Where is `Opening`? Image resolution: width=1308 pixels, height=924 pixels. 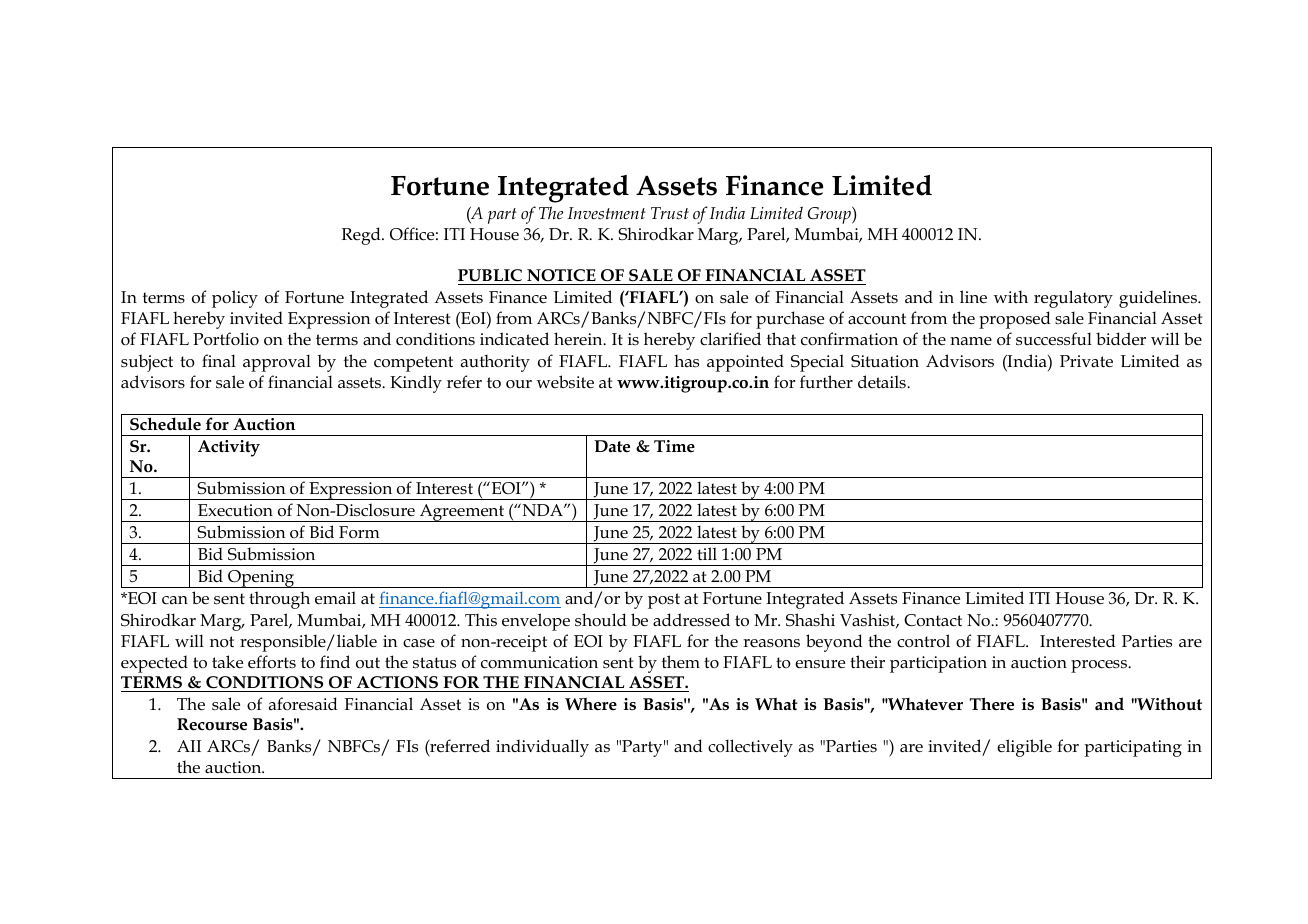 Opening is located at coordinates (261, 579).
